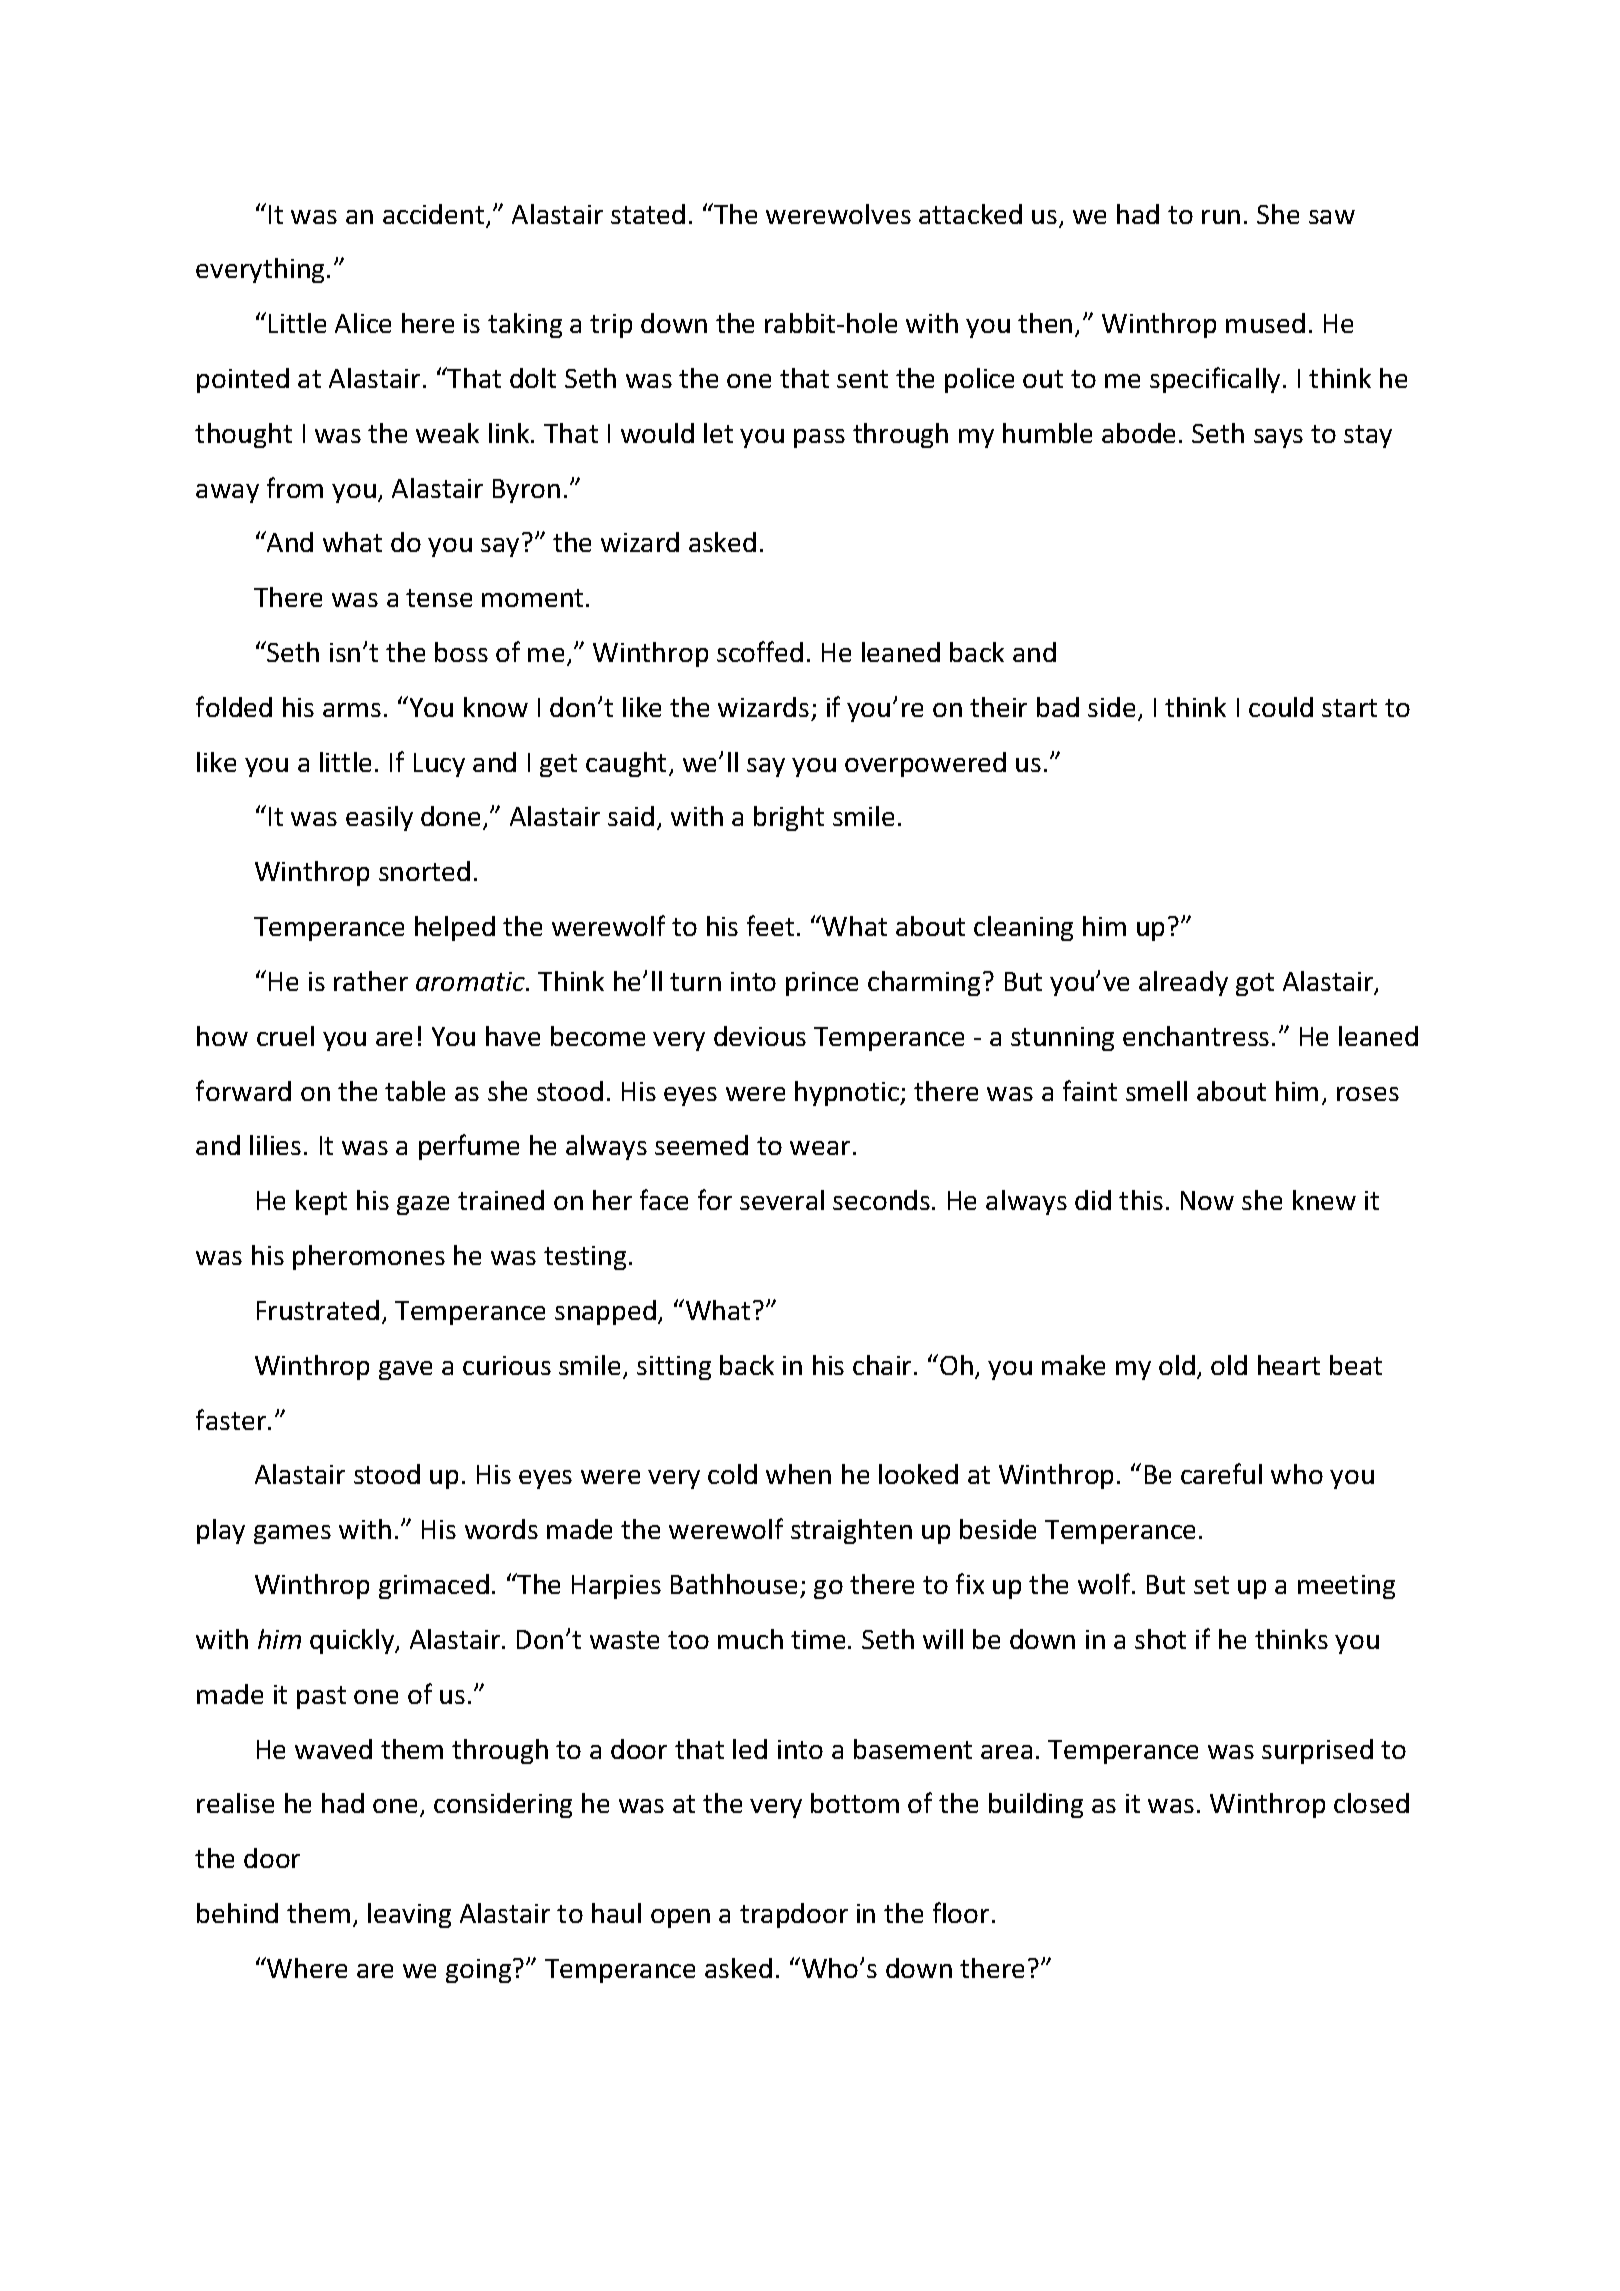 This screenshot has width=1620, height=2291. Describe the element at coordinates (363, 323) in the screenshot. I see `Alice` at that location.
